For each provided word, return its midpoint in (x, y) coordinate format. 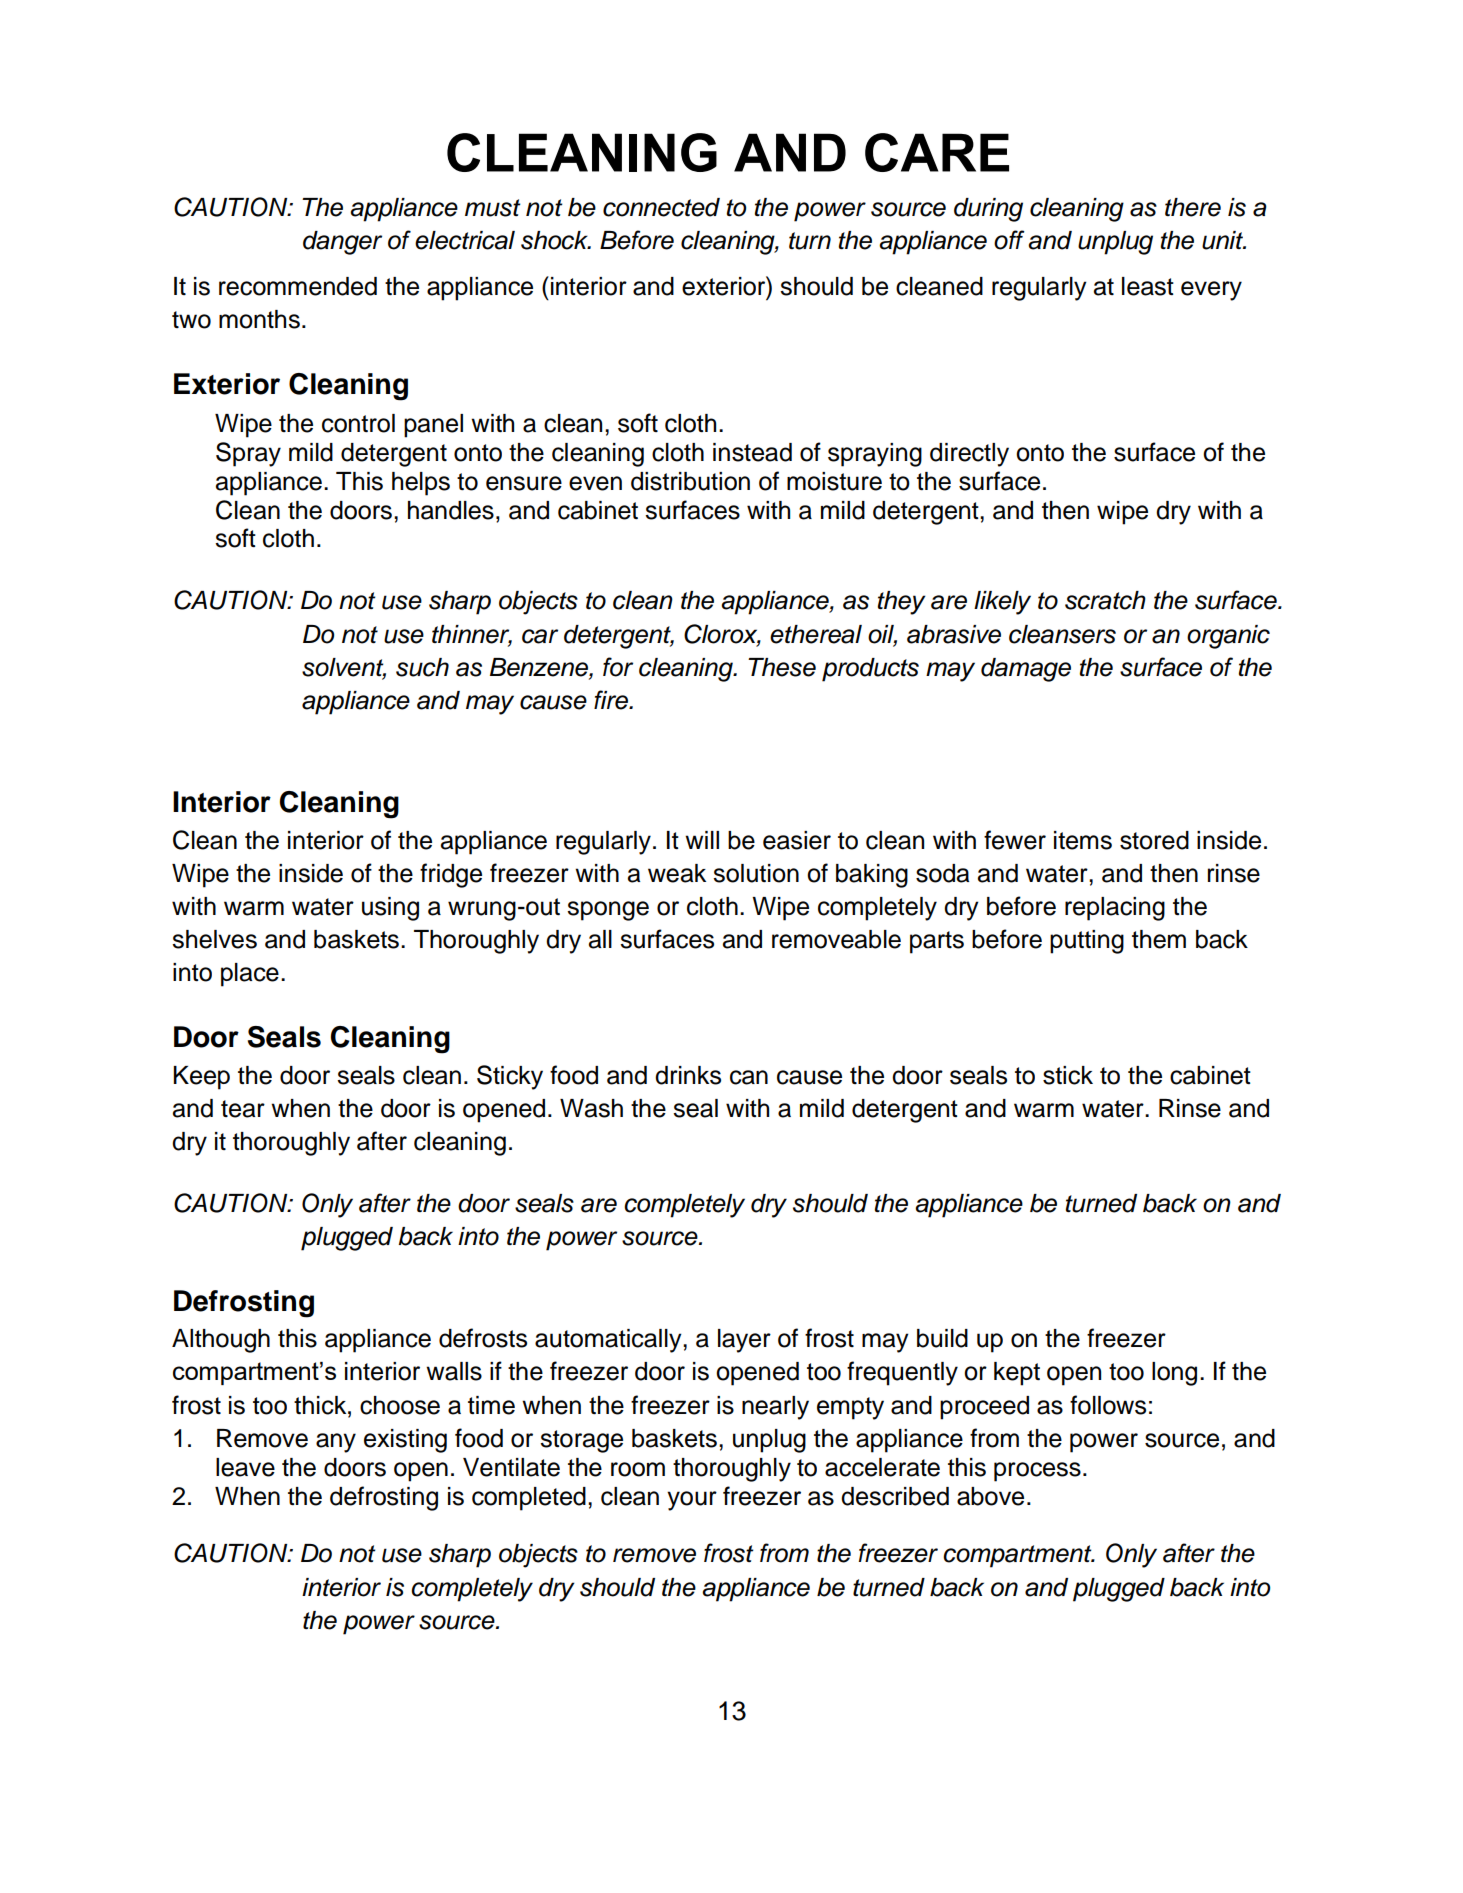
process (1037, 1472)
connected (661, 207)
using (390, 909)
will (702, 840)
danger (342, 243)
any (336, 1443)
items (1083, 840)
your (692, 1501)
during (988, 210)
